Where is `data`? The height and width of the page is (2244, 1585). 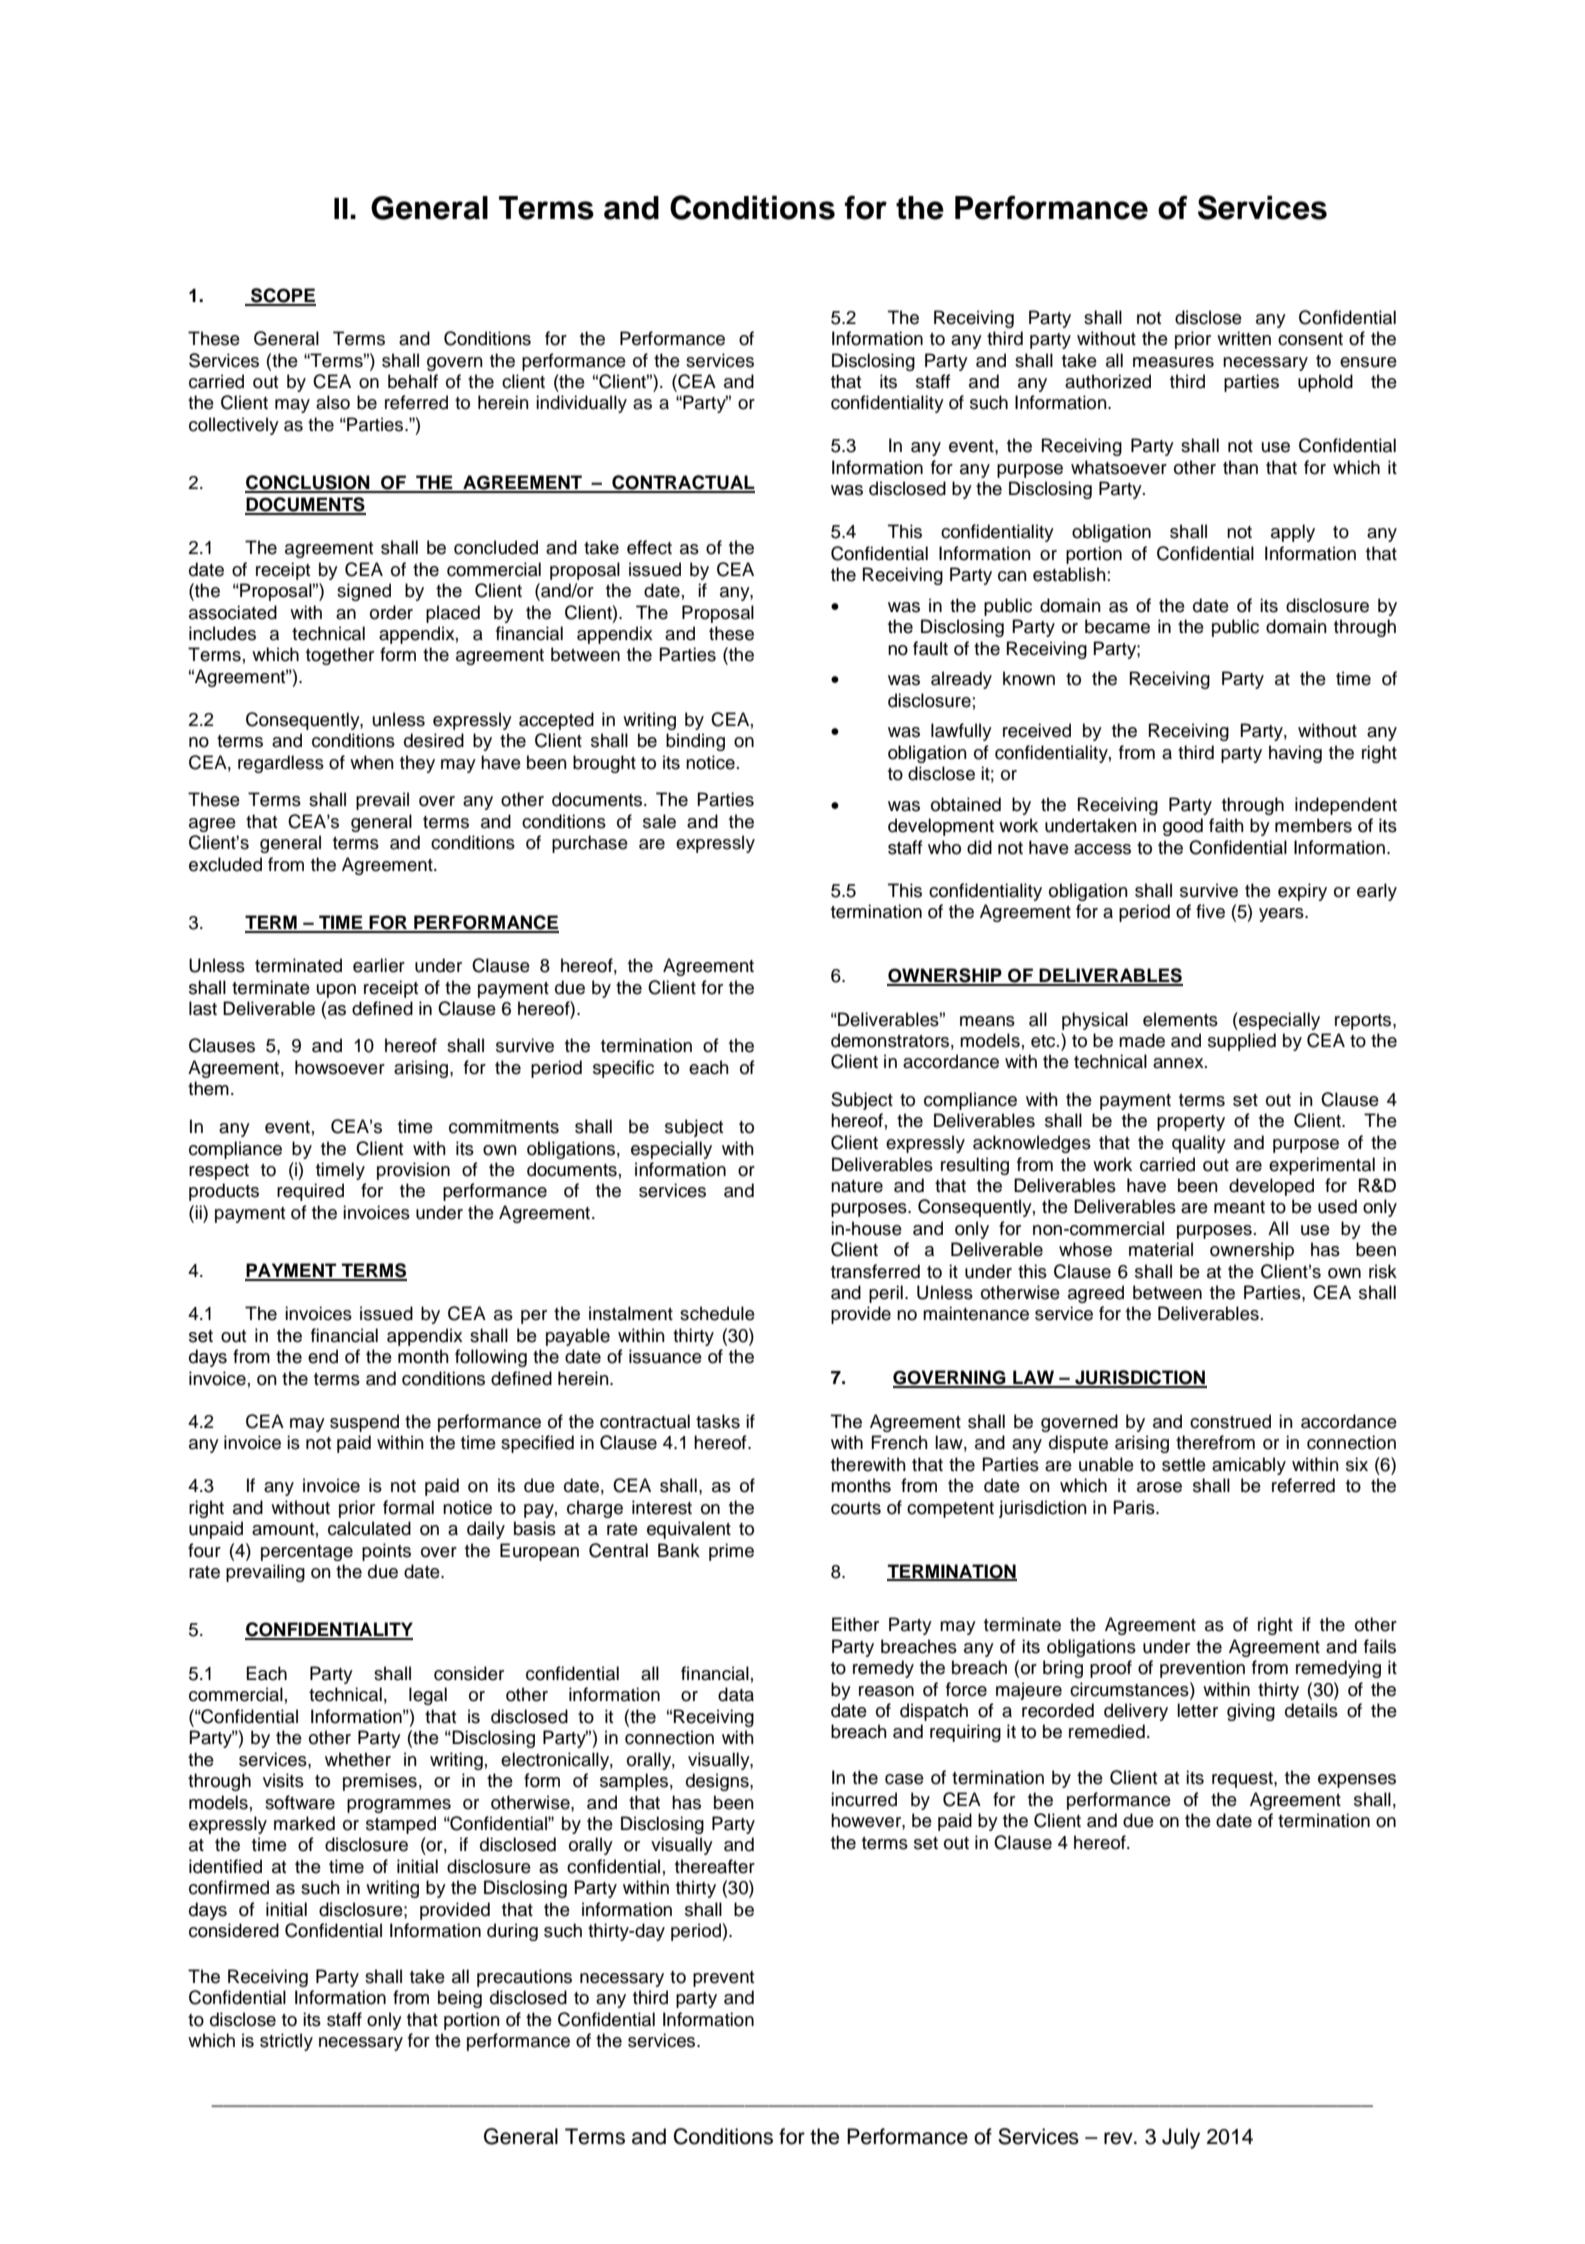
data is located at coordinates (736, 1694).
